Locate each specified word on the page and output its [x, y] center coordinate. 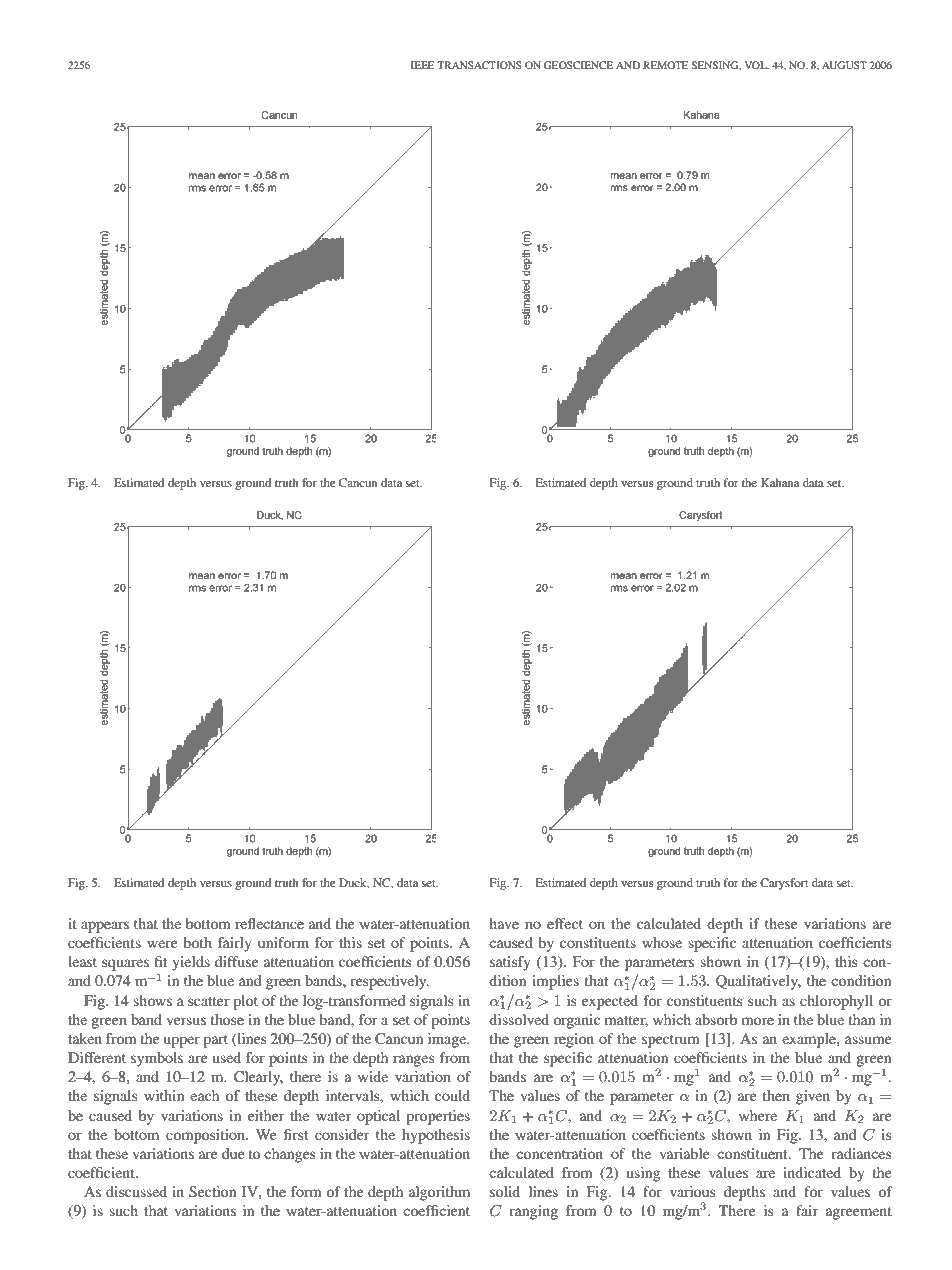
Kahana [780, 482]
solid [505, 1191]
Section [212, 1192]
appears [105, 927]
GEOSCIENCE [578, 65]
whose [662, 942]
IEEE [423, 65]
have [504, 923]
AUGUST [844, 65]
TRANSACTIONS [479, 65]
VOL [757, 65]
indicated [812, 1172]
